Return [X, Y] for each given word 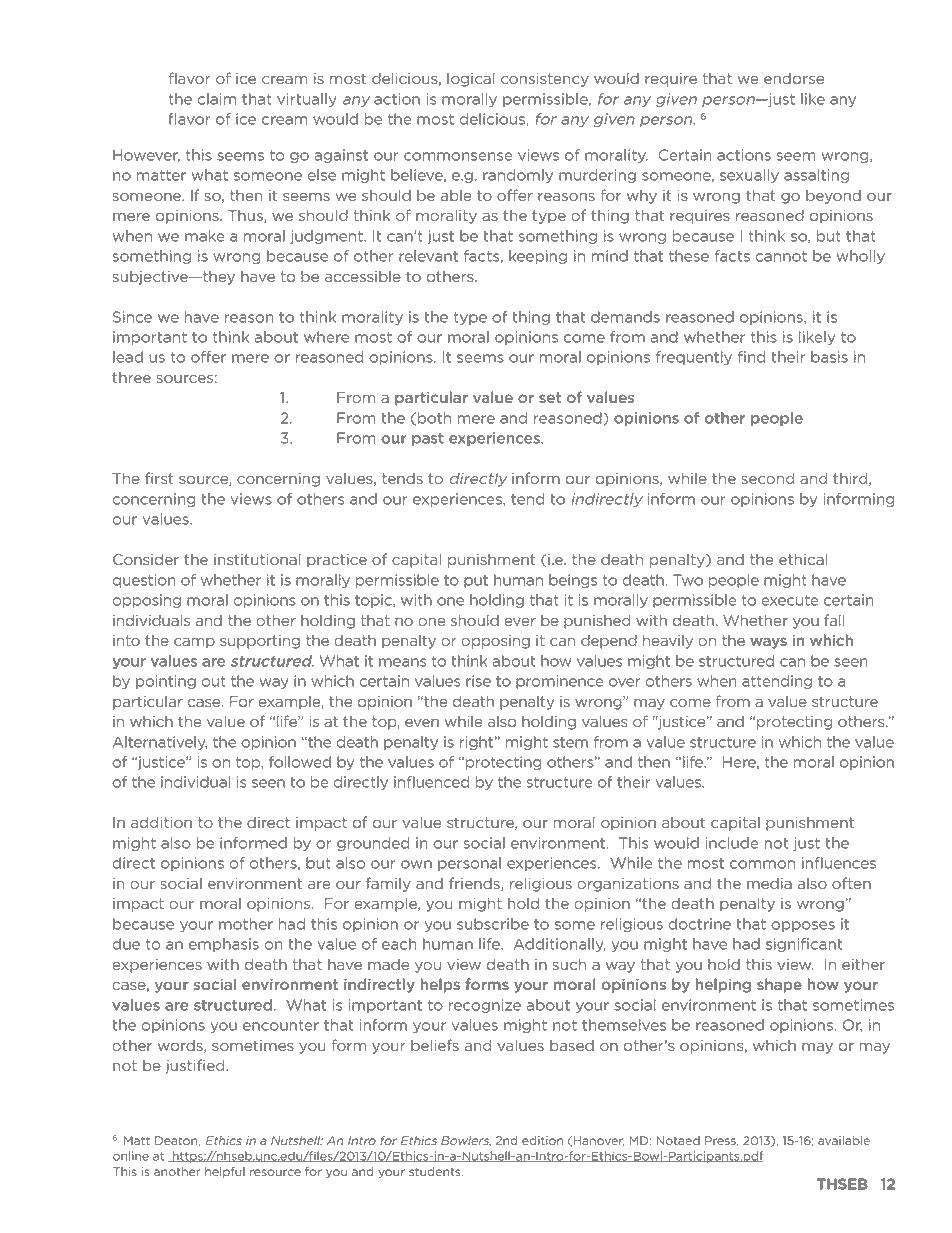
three [131, 377]
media [769, 883]
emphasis [224, 945]
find [751, 357]
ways [768, 643]
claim [217, 99]
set [550, 397]
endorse [794, 78]
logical [471, 79]
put [476, 581]
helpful [225, 1172]
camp [194, 643]
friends [475, 884]
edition [542, 1140]
